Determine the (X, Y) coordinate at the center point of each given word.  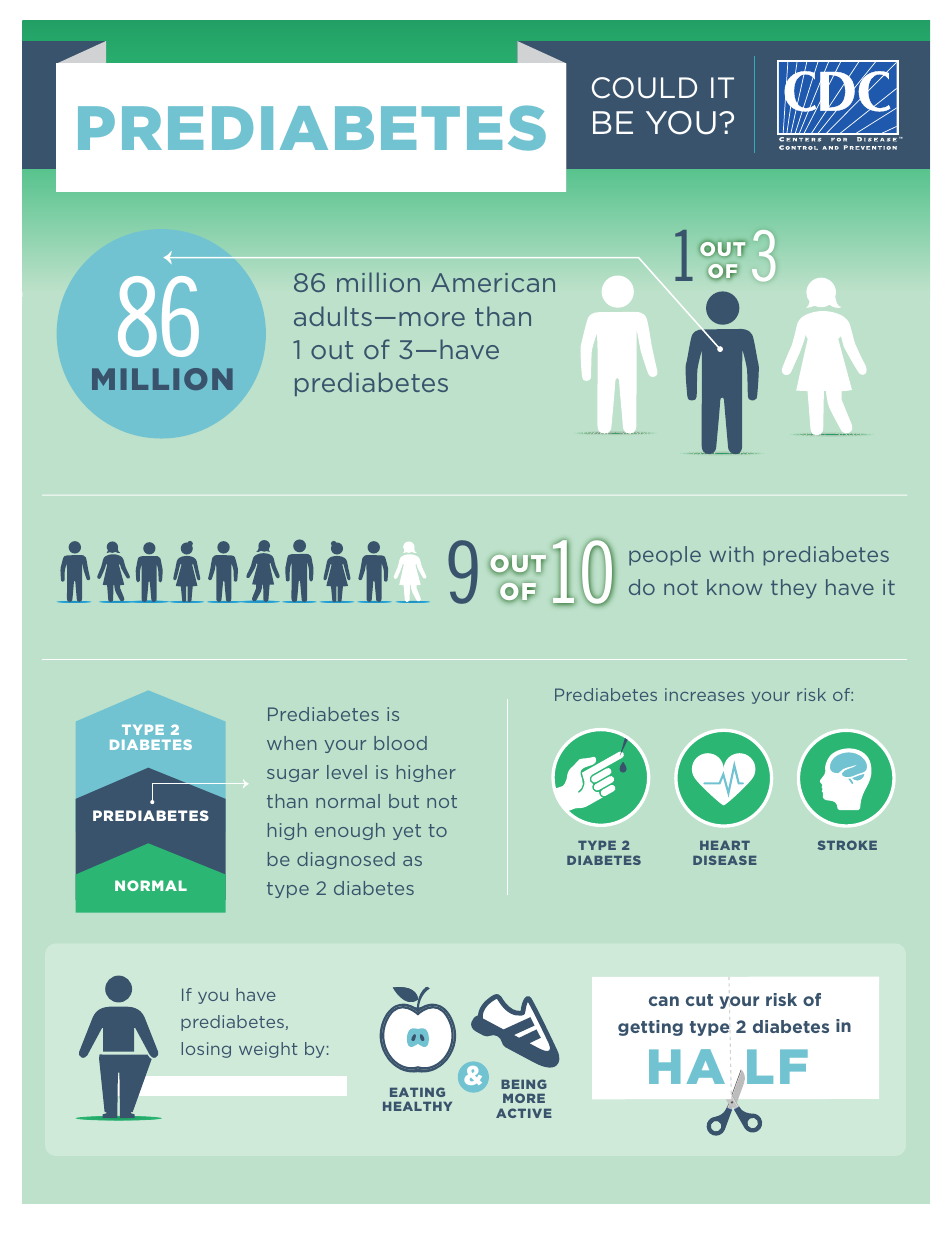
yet (407, 832)
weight (268, 1050)
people (665, 556)
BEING (524, 1084)
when (291, 743)
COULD (644, 88)
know (734, 587)
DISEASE (725, 860)
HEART (725, 845)
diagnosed (346, 860)
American (493, 282)
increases (704, 694)
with (732, 554)
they (794, 589)
